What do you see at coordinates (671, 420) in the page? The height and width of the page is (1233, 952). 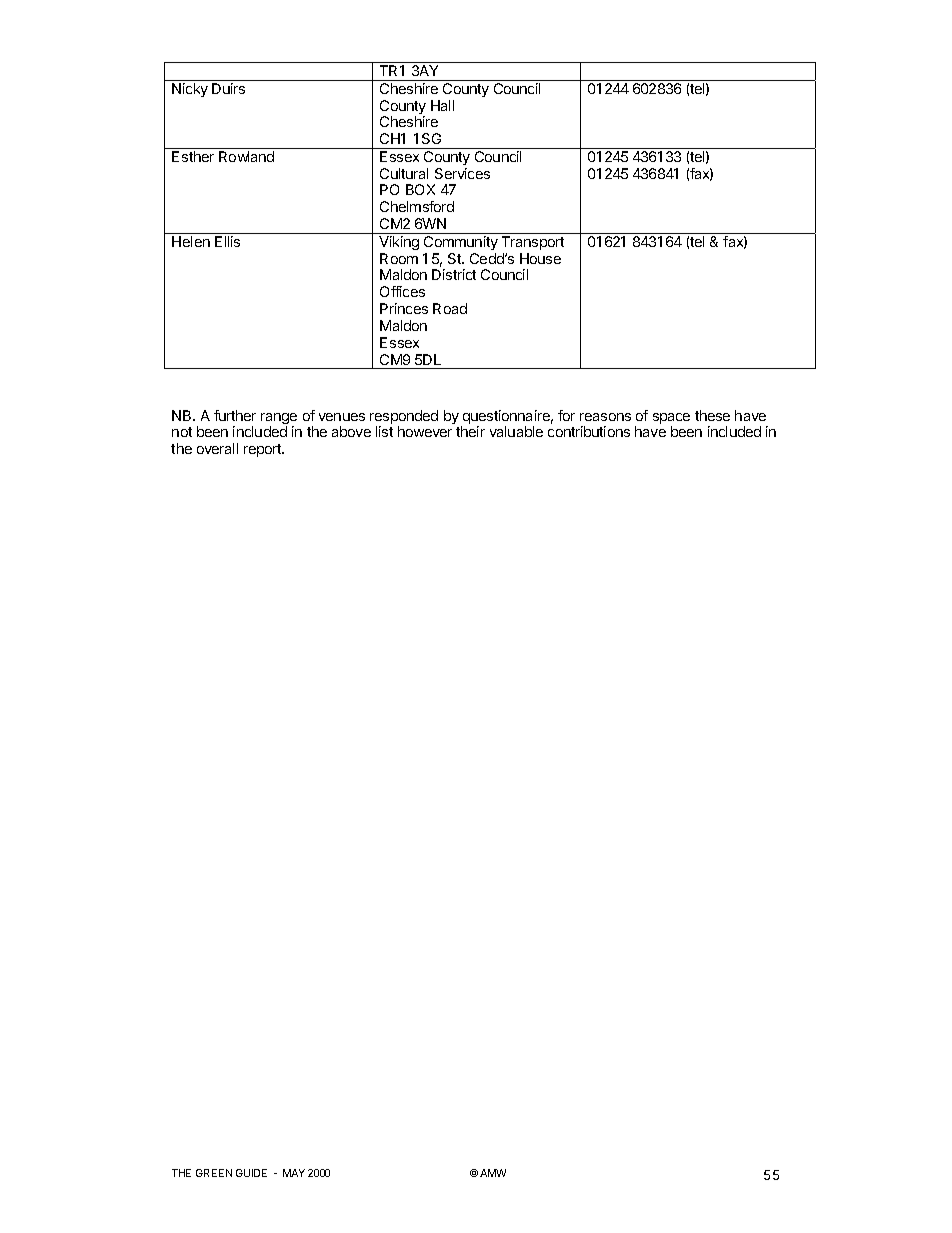 I see `space` at bounding box center [671, 420].
